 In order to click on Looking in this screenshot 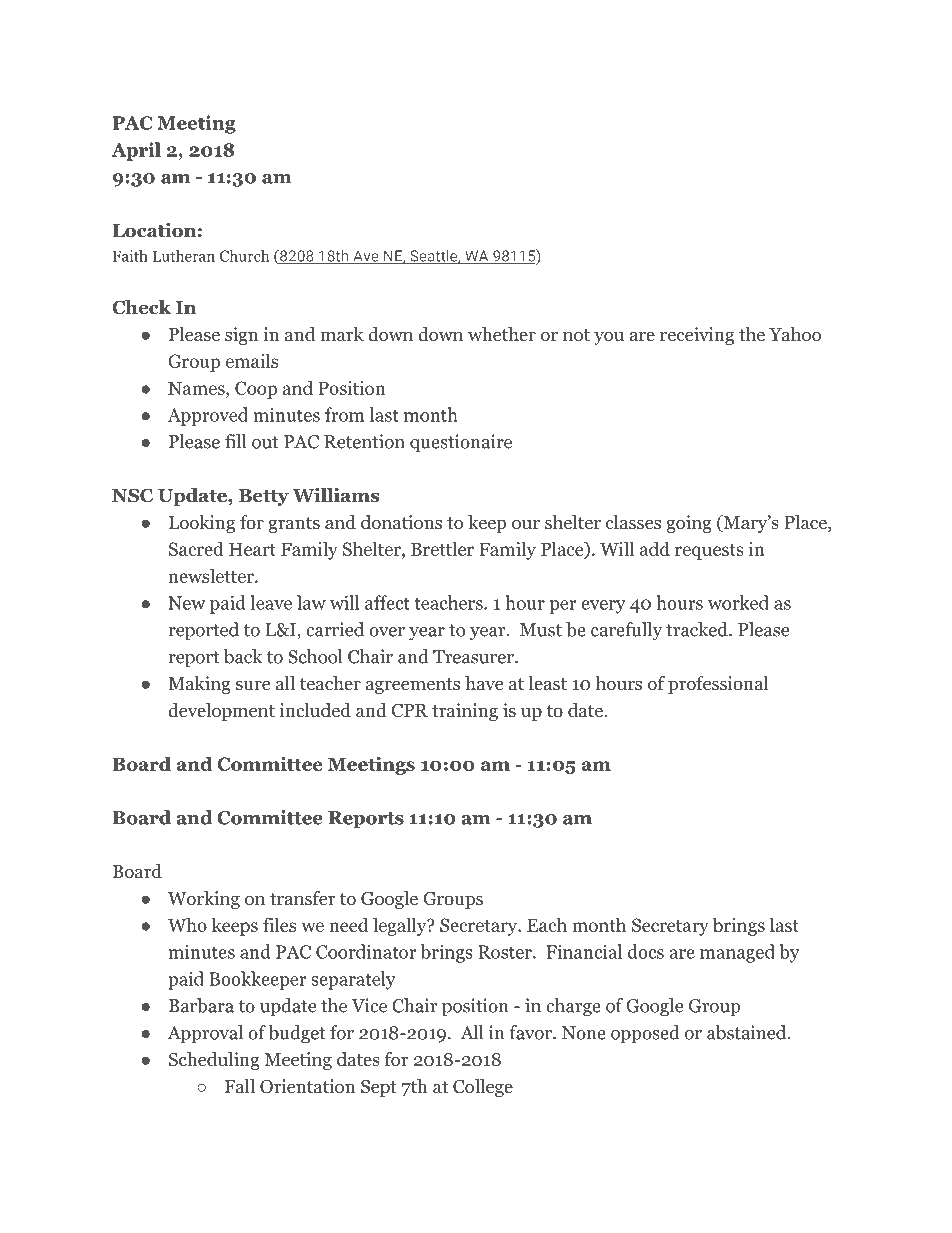, I will do `click(202, 524)`.
